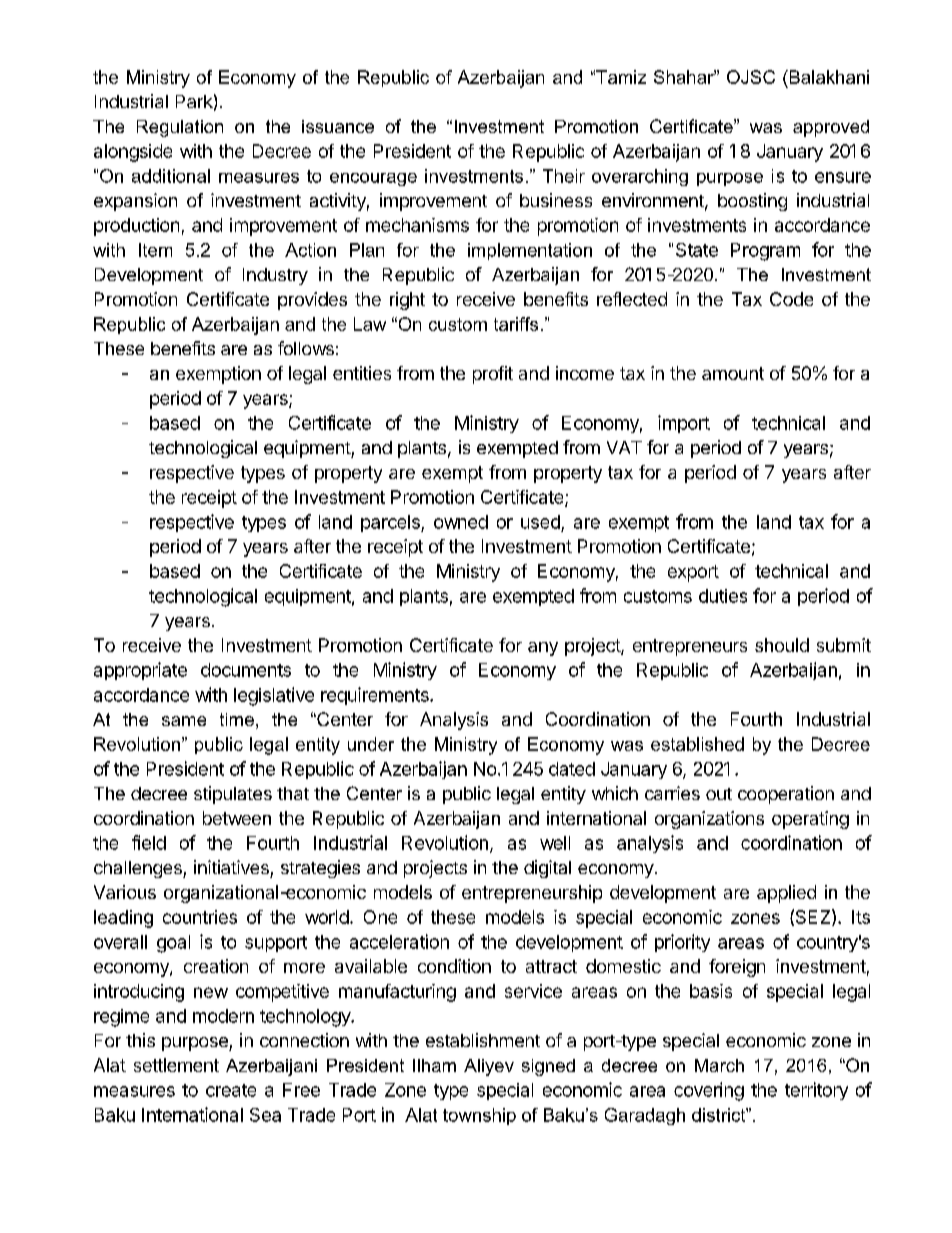 The image size is (952, 1233). I want to click on digital, so click(547, 869).
